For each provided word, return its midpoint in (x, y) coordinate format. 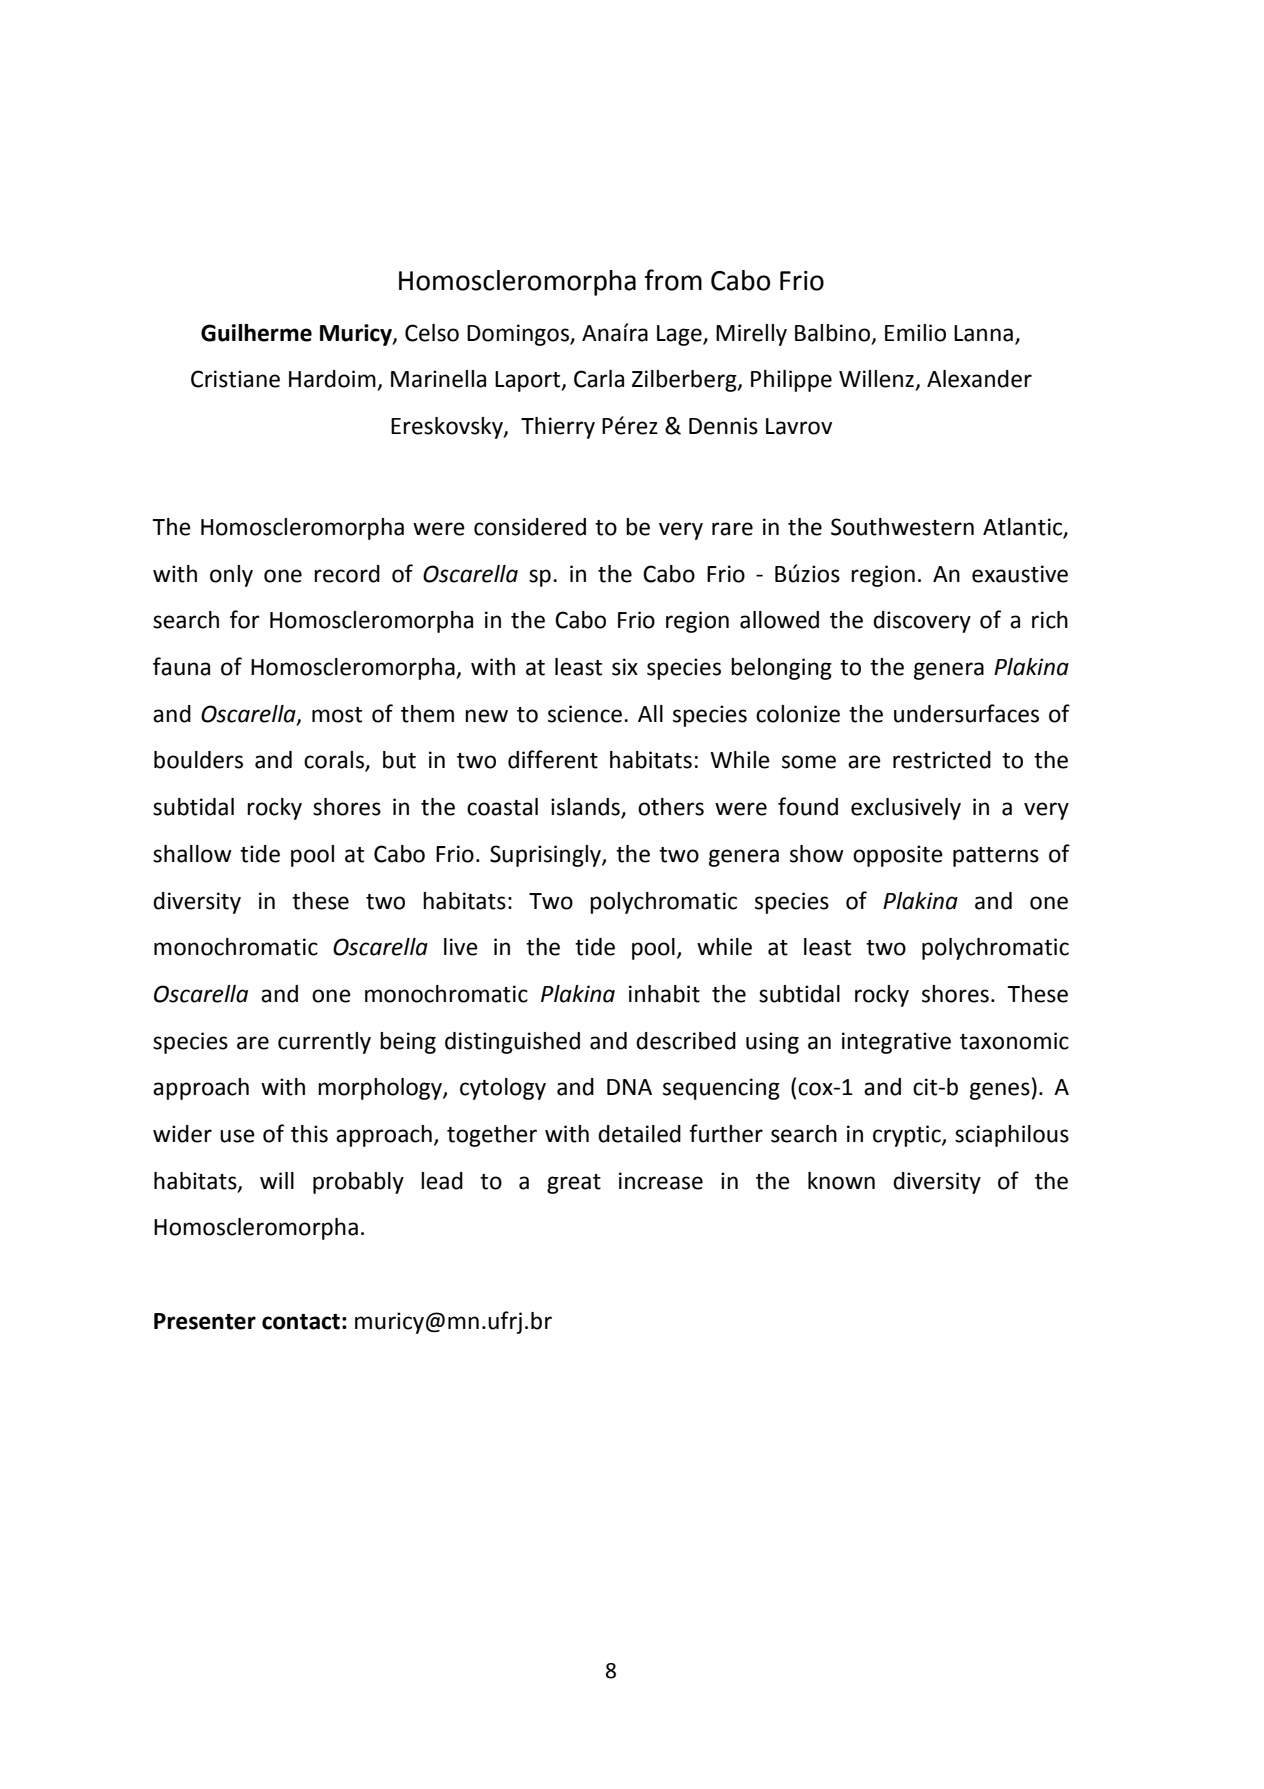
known (841, 1181)
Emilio (915, 333)
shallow (192, 854)
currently (324, 1043)
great (574, 1184)
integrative (896, 1043)
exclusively (906, 809)
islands (586, 808)
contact (301, 1322)
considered (530, 527)
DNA (629, 1087)
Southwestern (902, 527)
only (231, 576)
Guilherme (256, 333)
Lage (680, 335)
